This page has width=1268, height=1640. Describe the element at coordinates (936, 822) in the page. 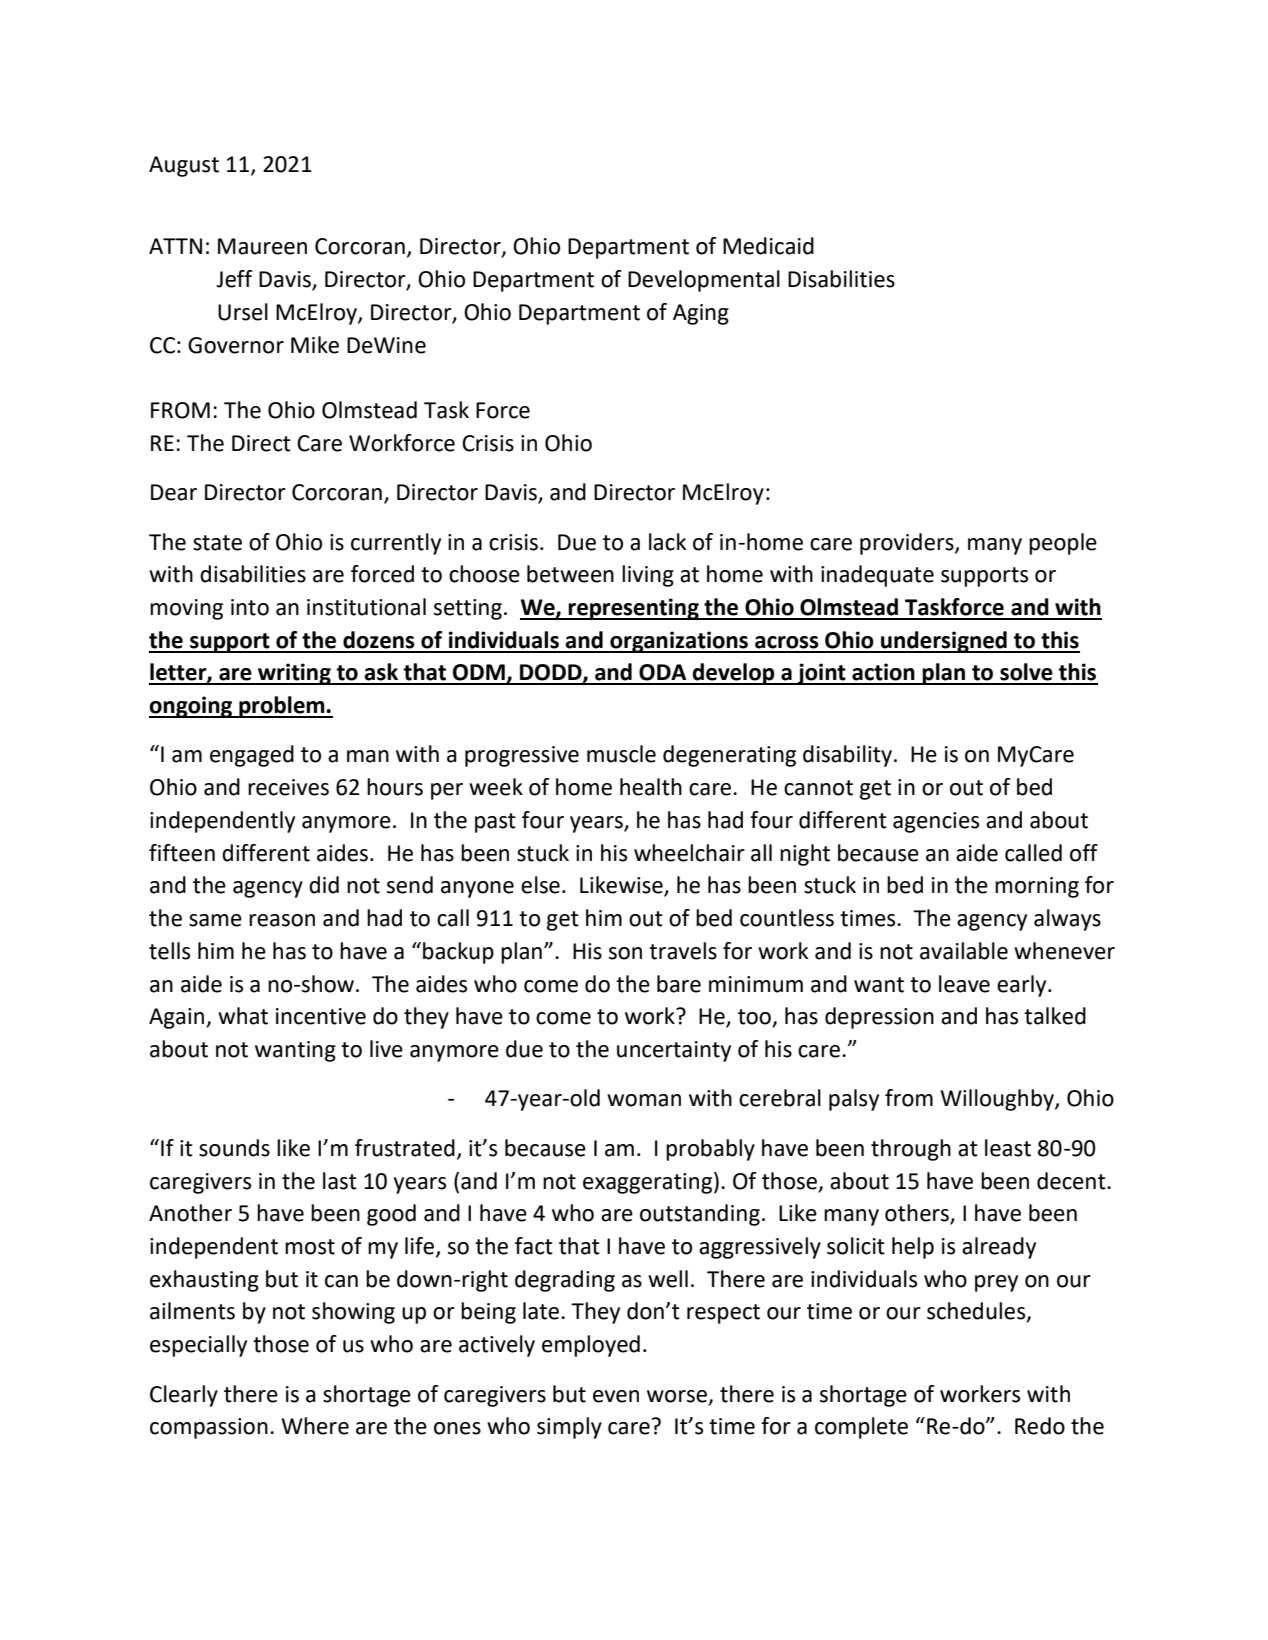

I see `agencies` at that location.
